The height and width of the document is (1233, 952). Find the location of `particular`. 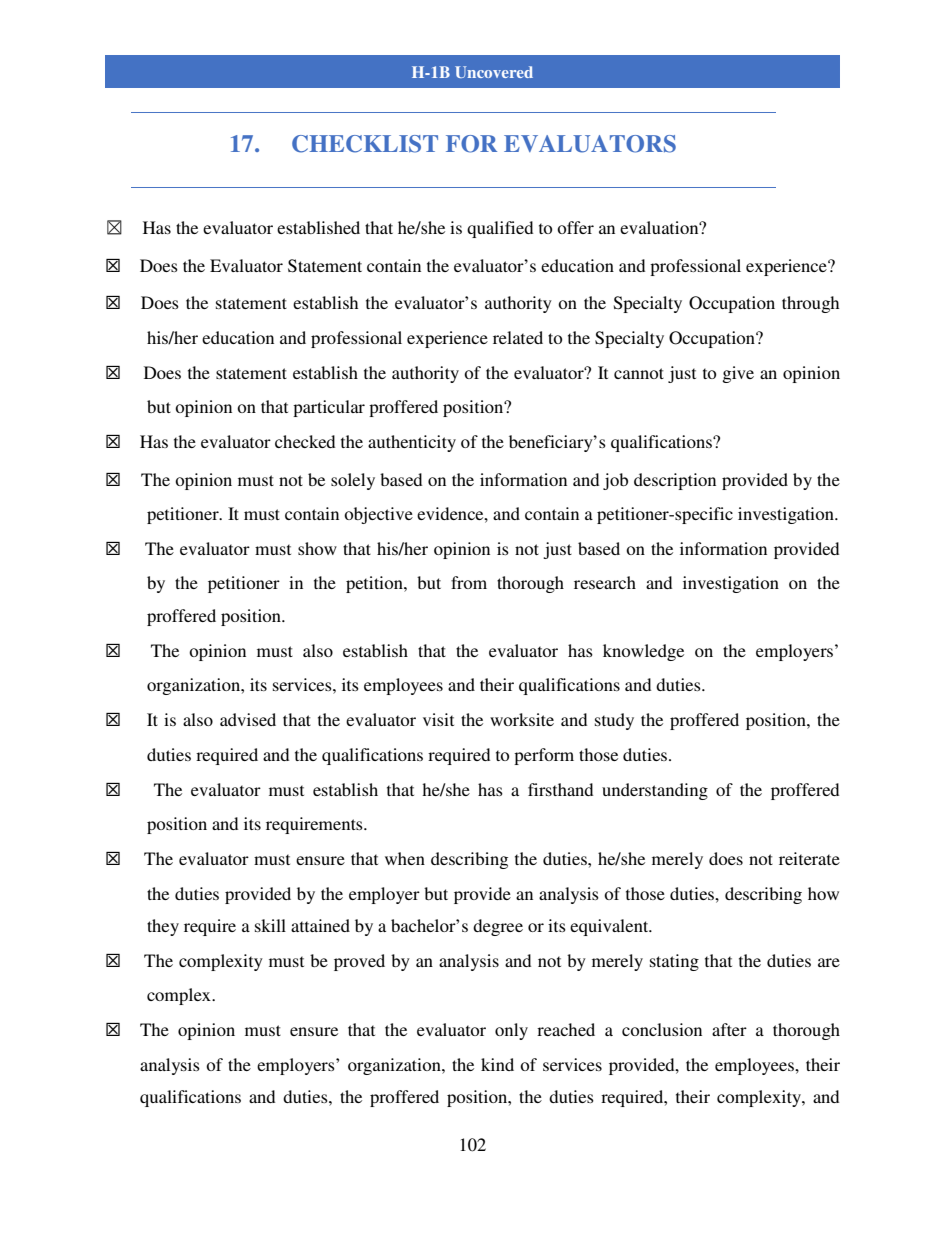

particular is located at coordinates (329, 408).
